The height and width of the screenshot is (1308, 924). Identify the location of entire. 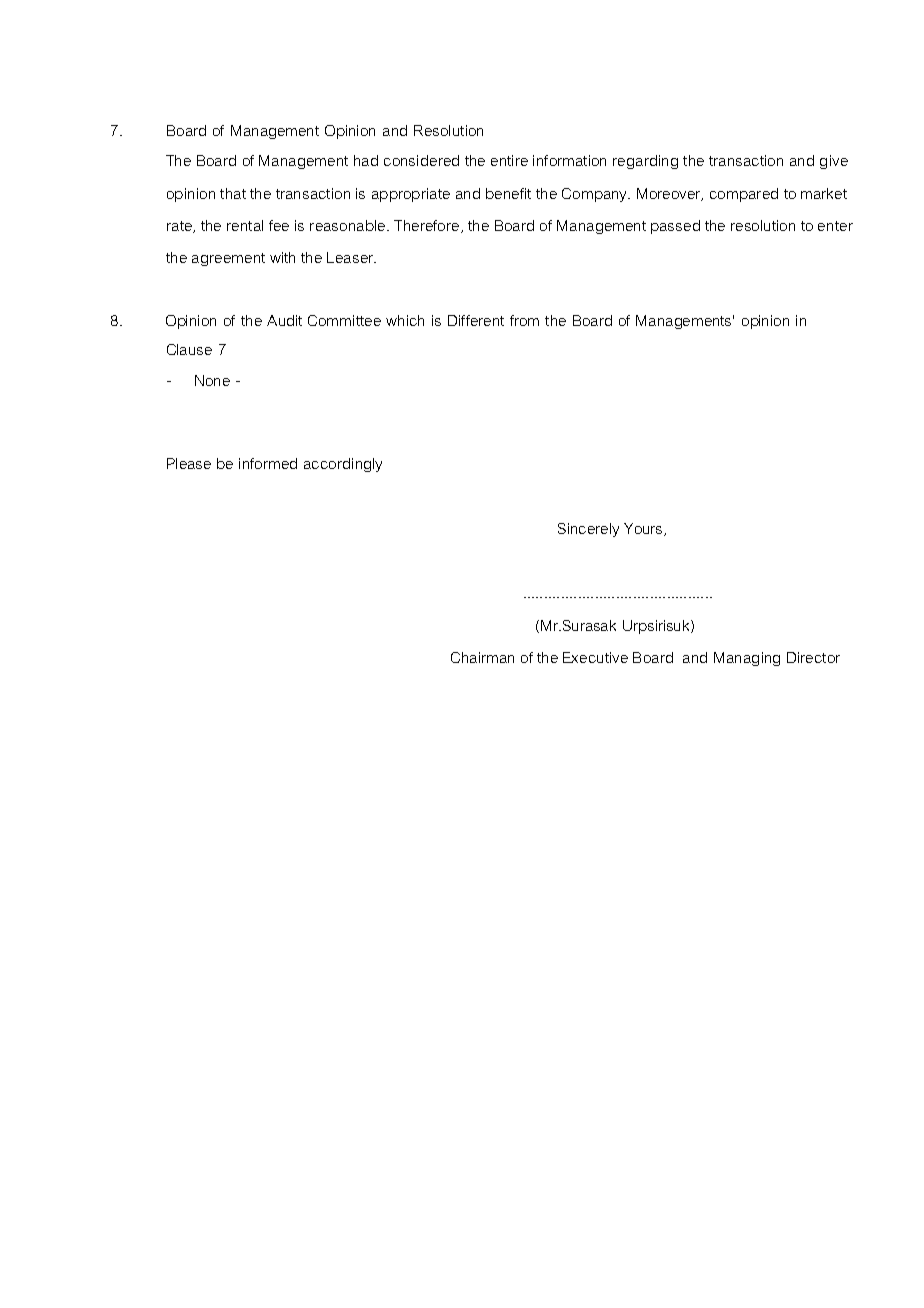
(509, 160).
